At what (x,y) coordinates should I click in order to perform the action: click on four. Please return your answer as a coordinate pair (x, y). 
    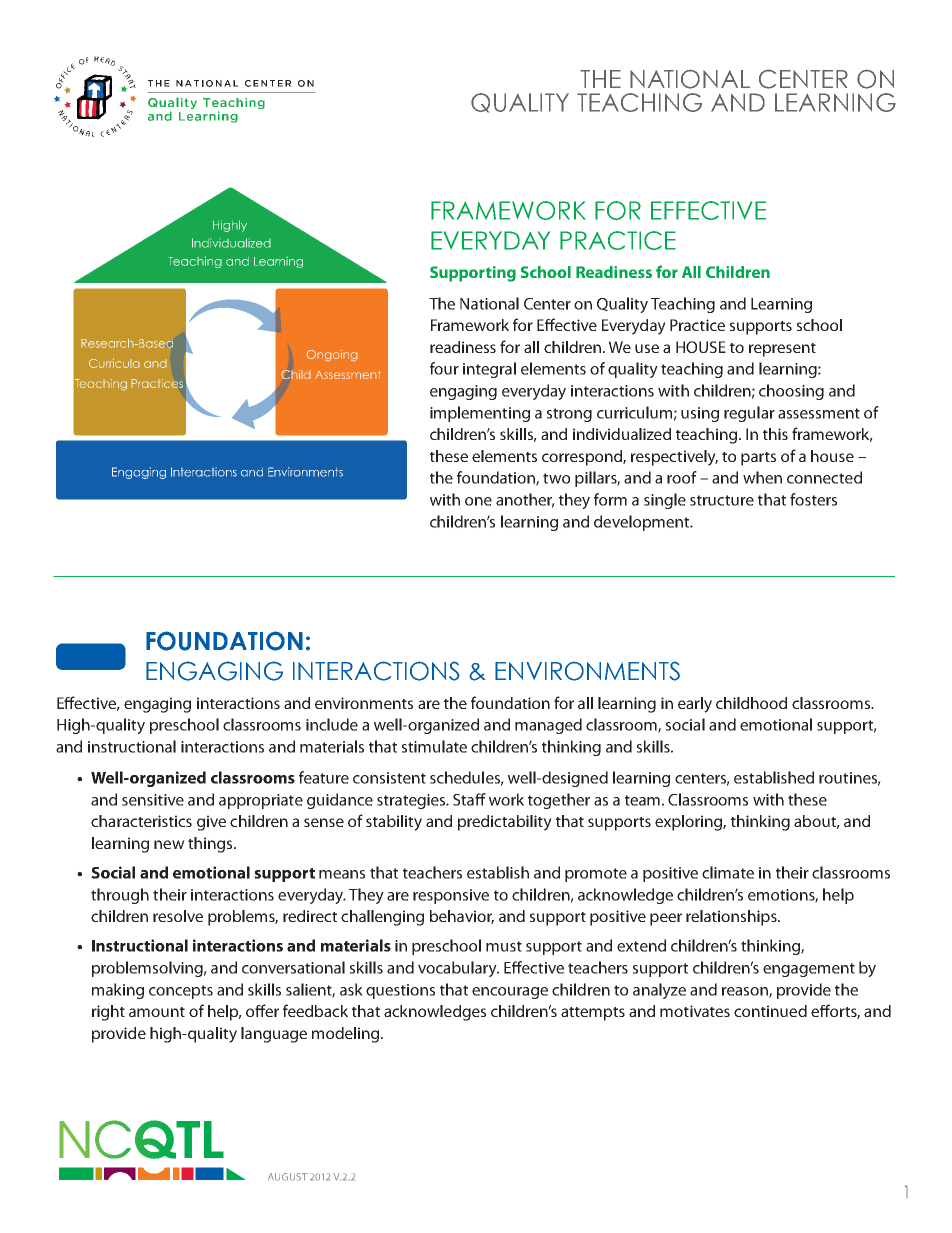
    Looking at the image, I should click on (444, 368).
